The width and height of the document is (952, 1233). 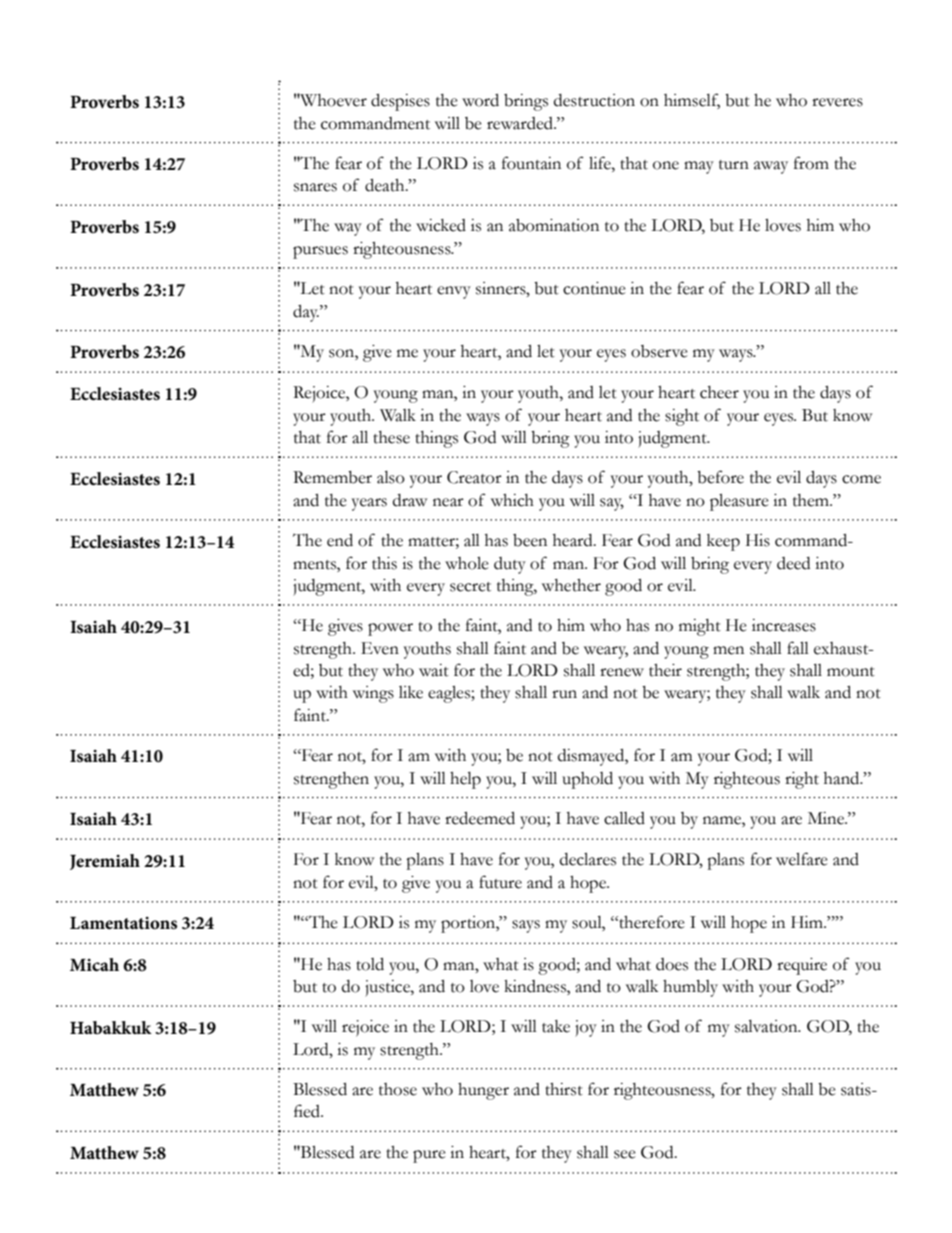 What do you see at coordinates (111, 1027) in the document?
I see `Habakkuk` at bounding box center [111, 1027].
